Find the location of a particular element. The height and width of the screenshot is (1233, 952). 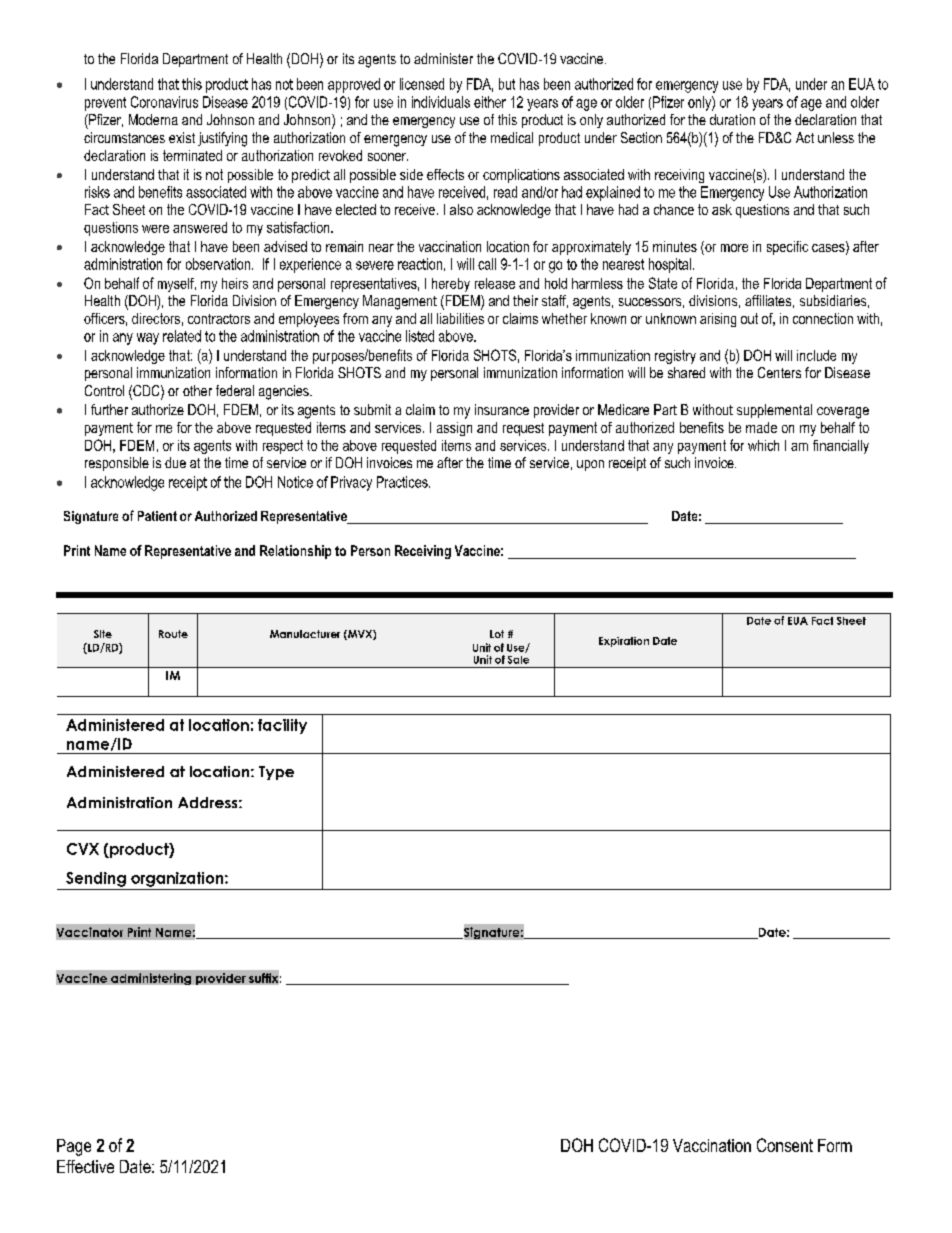

duration is located at coordinates (732, 119).
